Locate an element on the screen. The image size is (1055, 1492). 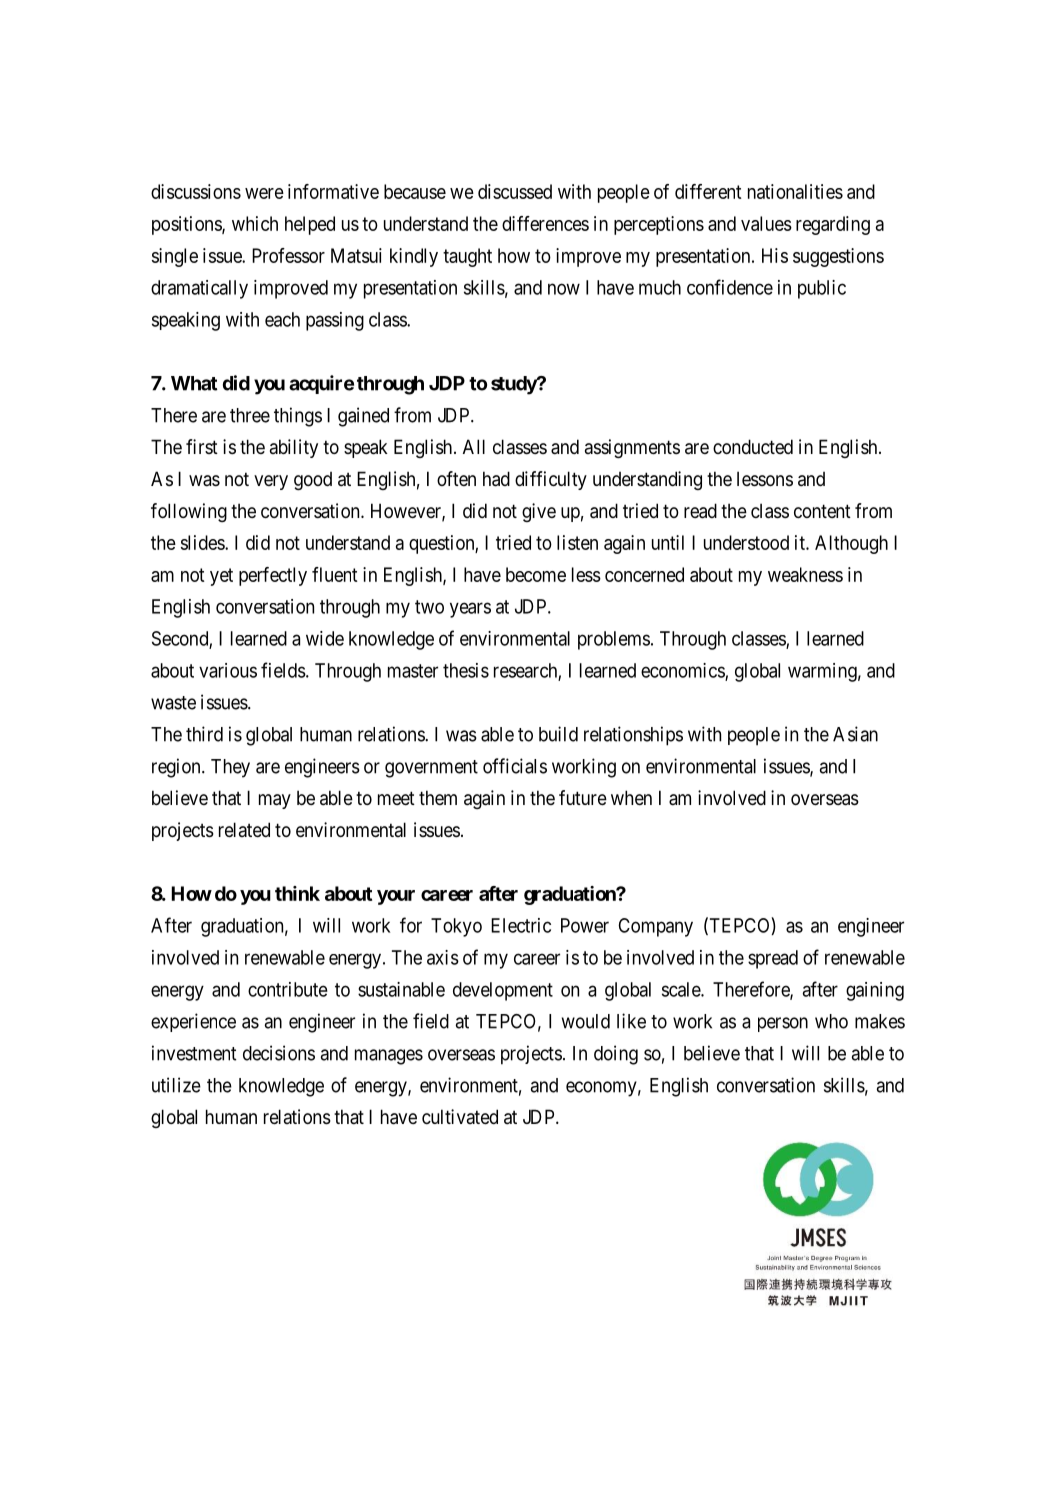
various is located at coordinates (228, 670).
